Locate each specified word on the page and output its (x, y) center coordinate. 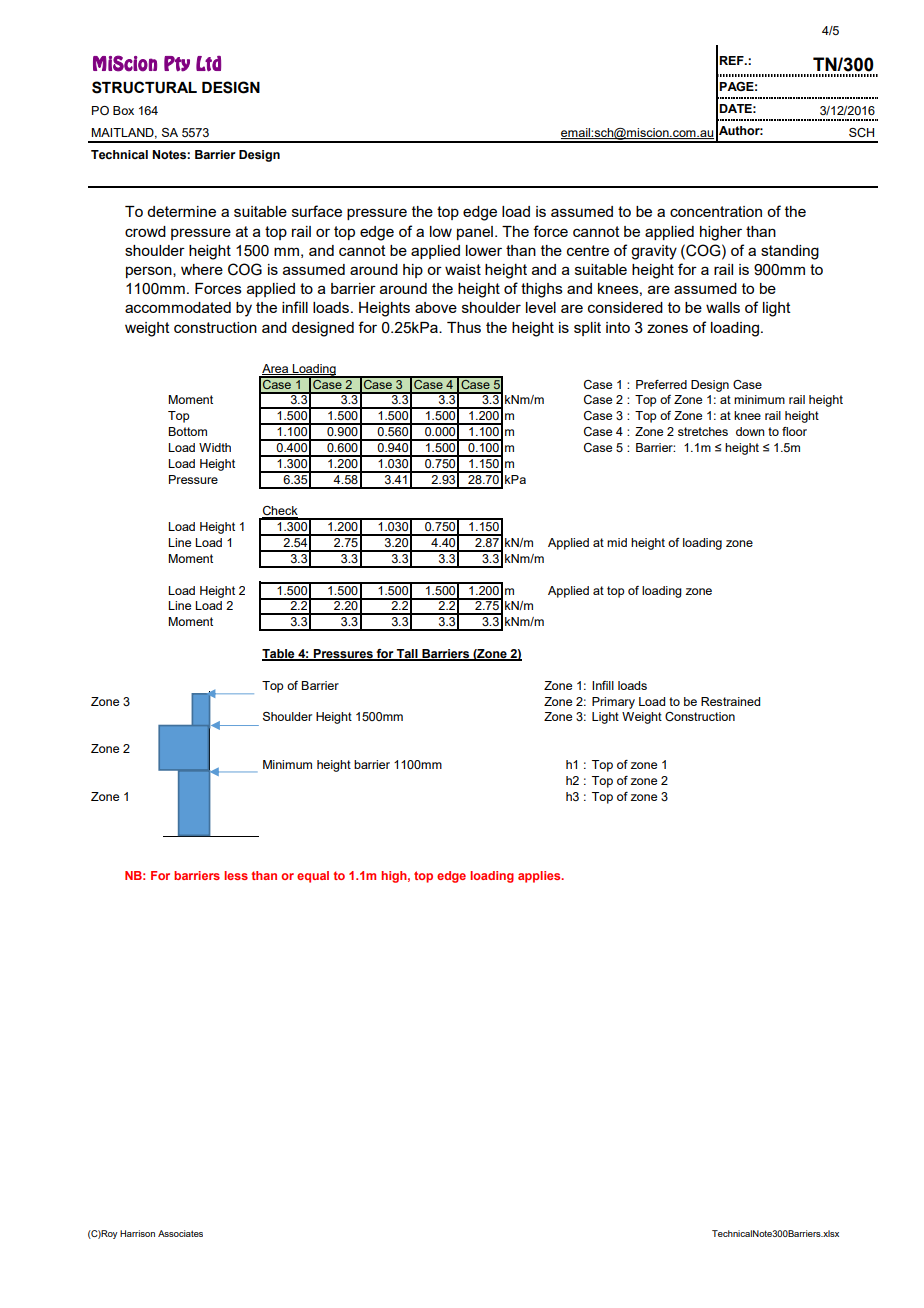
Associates (180, 1233)
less (236, 875)
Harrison (137, 1233)
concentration (716, 211)
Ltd (208, 64)
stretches (703, 431)
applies (540, 877)
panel (475, 233)
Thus (464, 327)
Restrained (730, 701)
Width (215, 447)
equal (313, 877)
